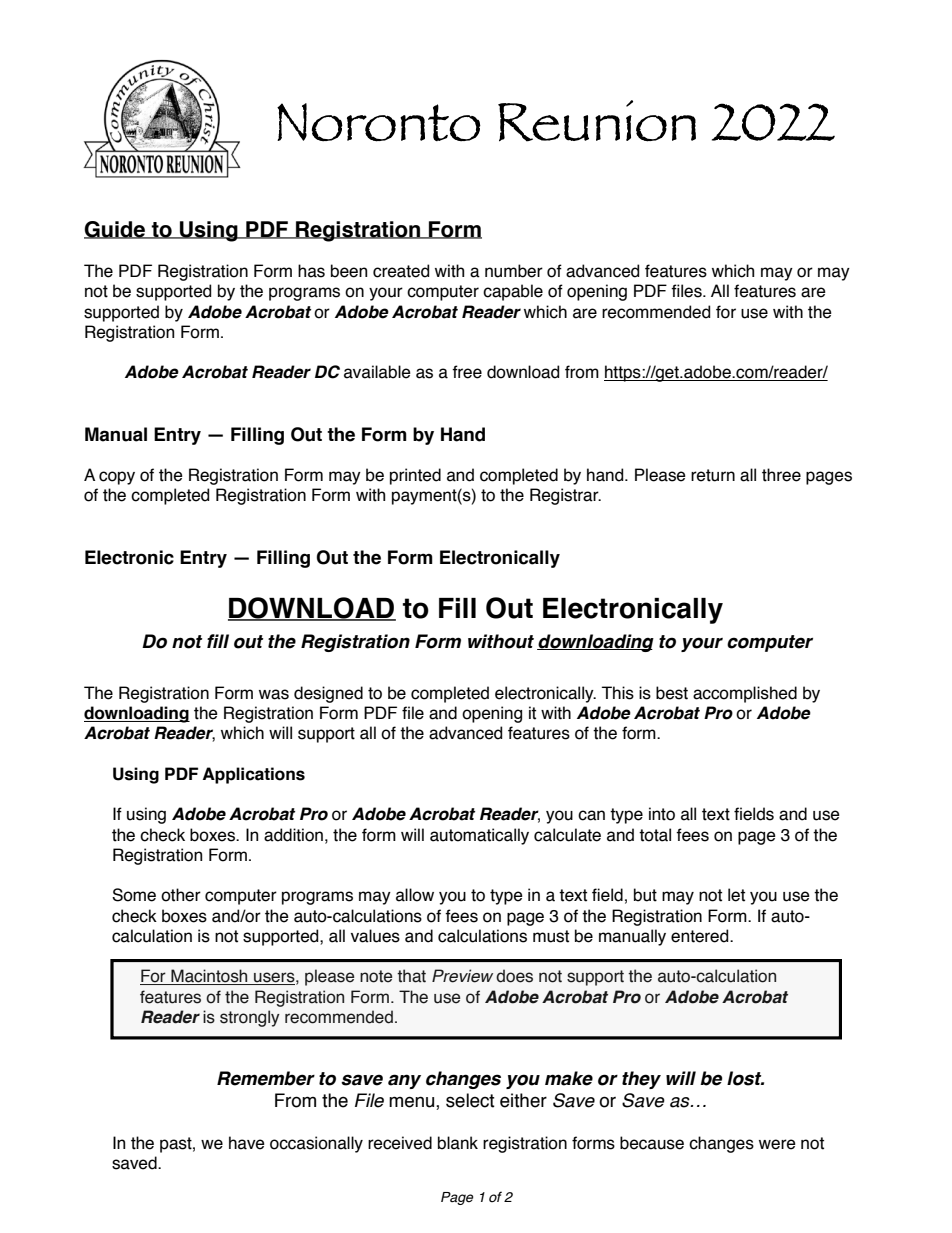  Describe the element at coordinates (467, 372) in the screenshot. I see `free` at that location.
